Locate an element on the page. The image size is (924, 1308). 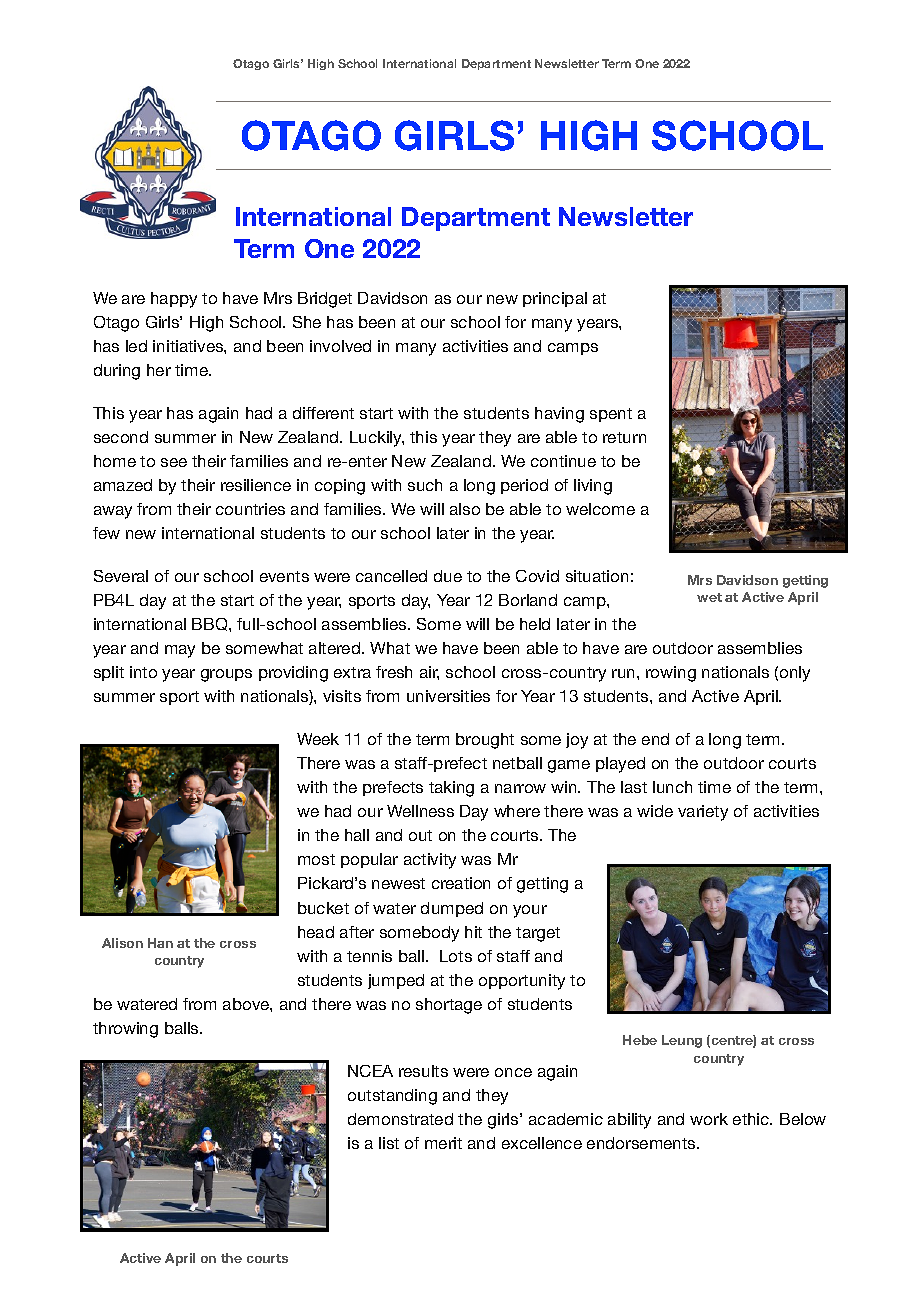
work is located at coordinates (709, 1119).
